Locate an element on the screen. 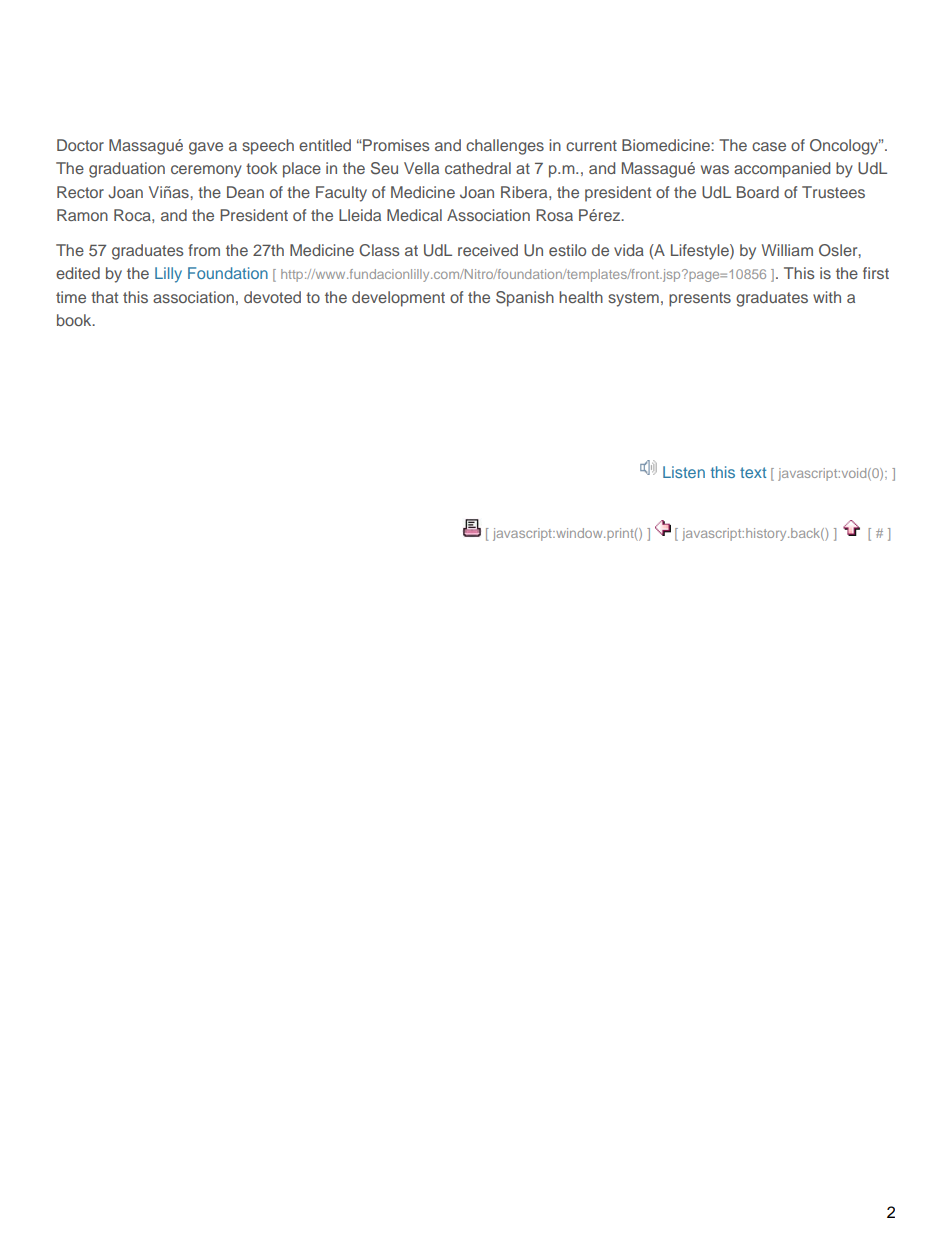 The image size is (952, 1233). gave is located at coordinates (206, 148).
